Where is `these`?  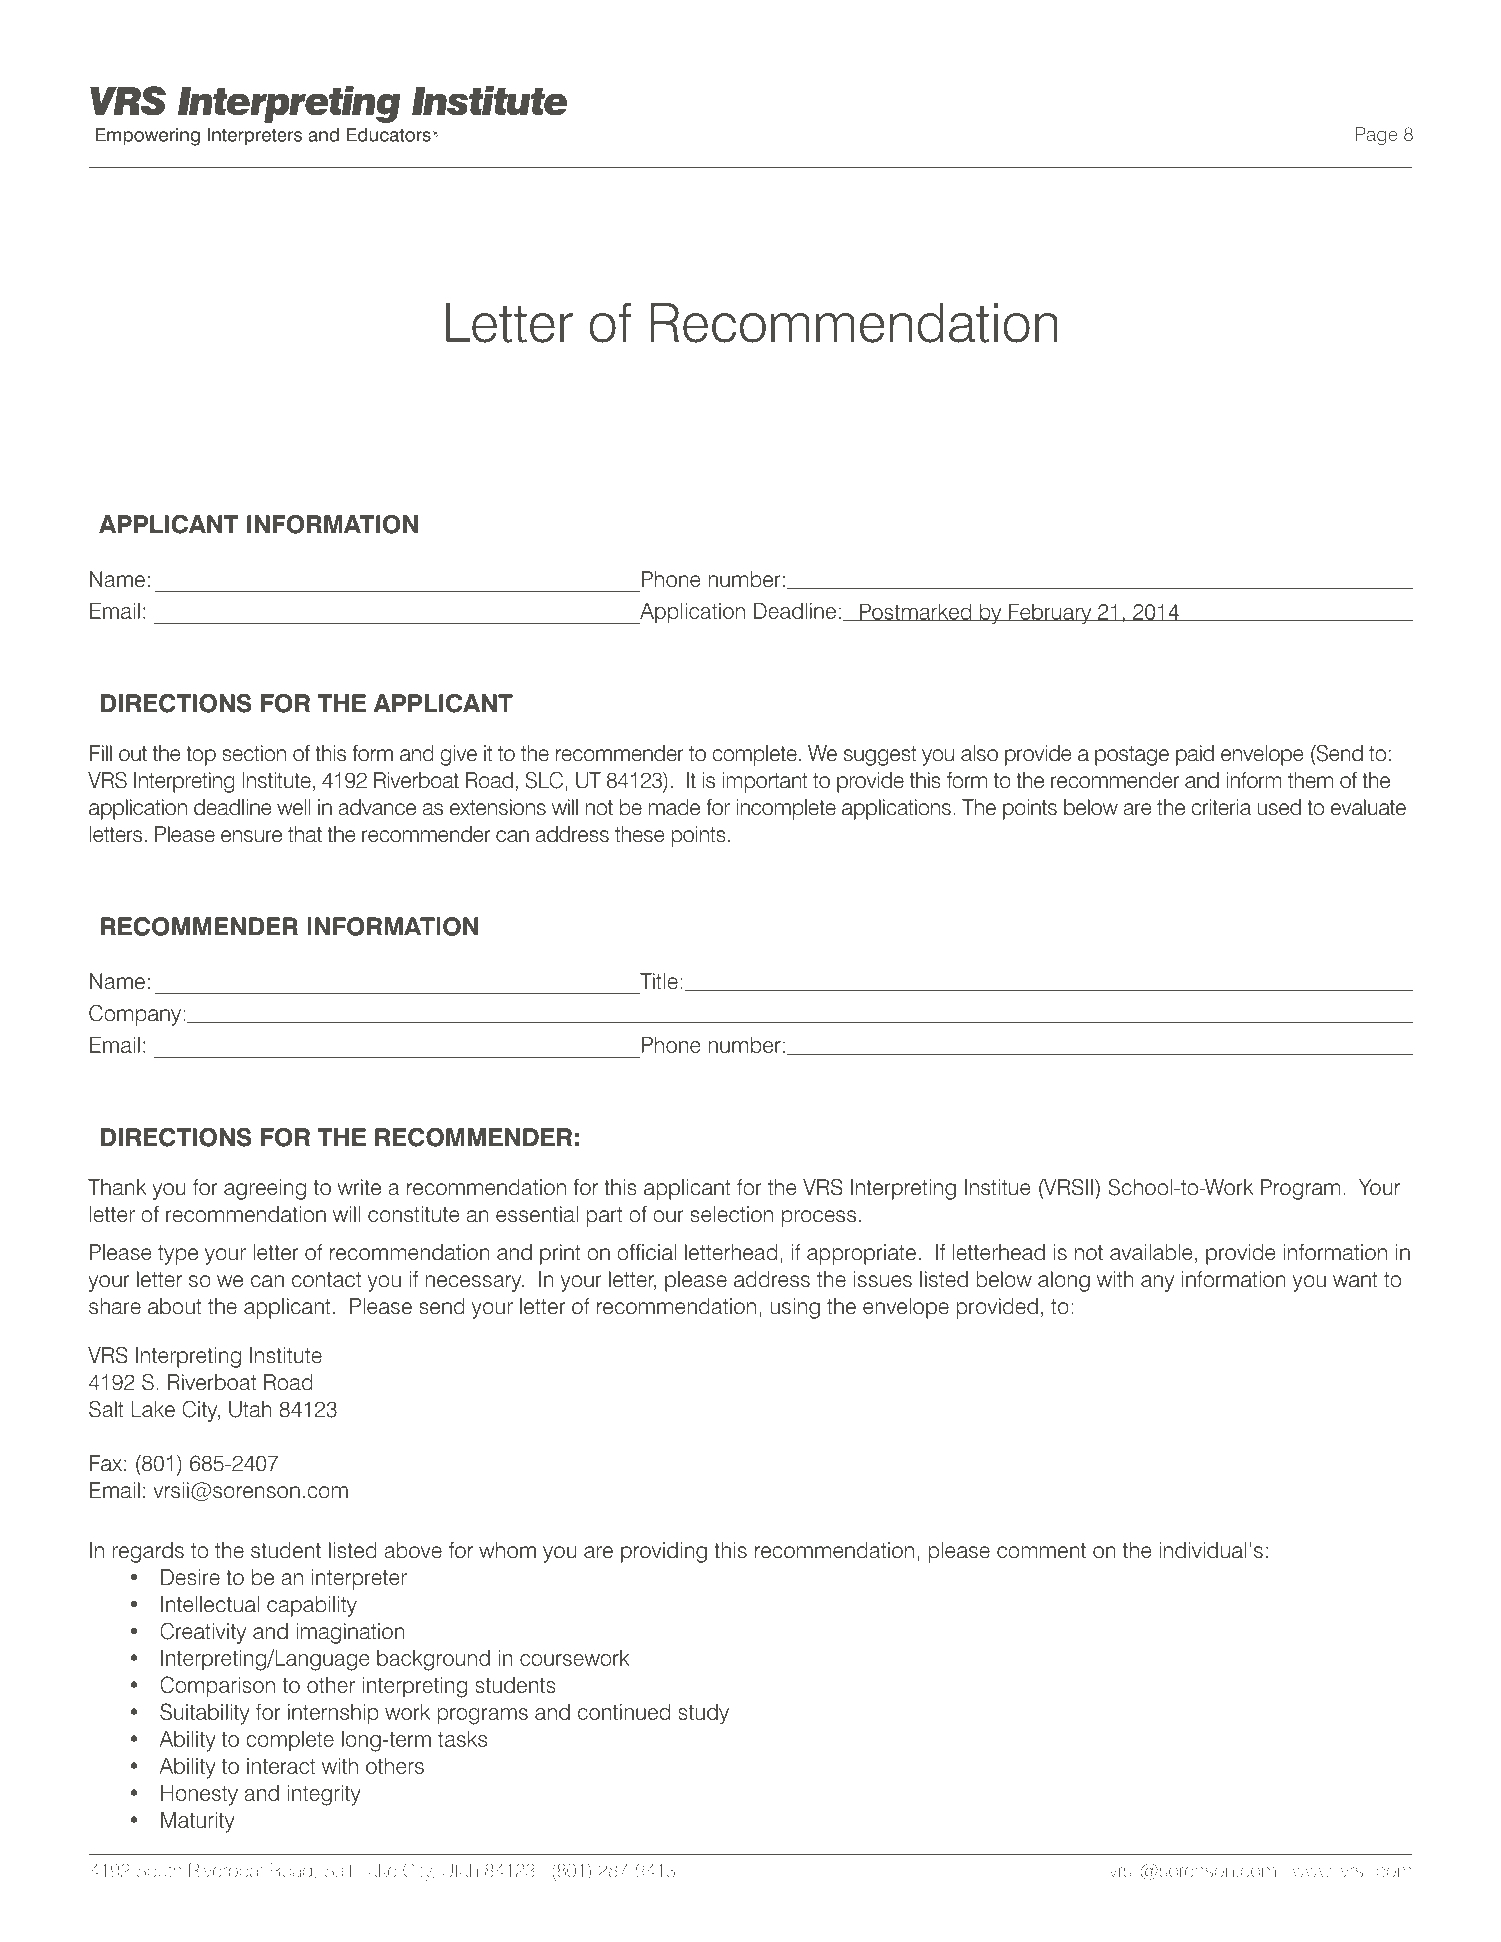 these is located at coordinates (640, 834).
